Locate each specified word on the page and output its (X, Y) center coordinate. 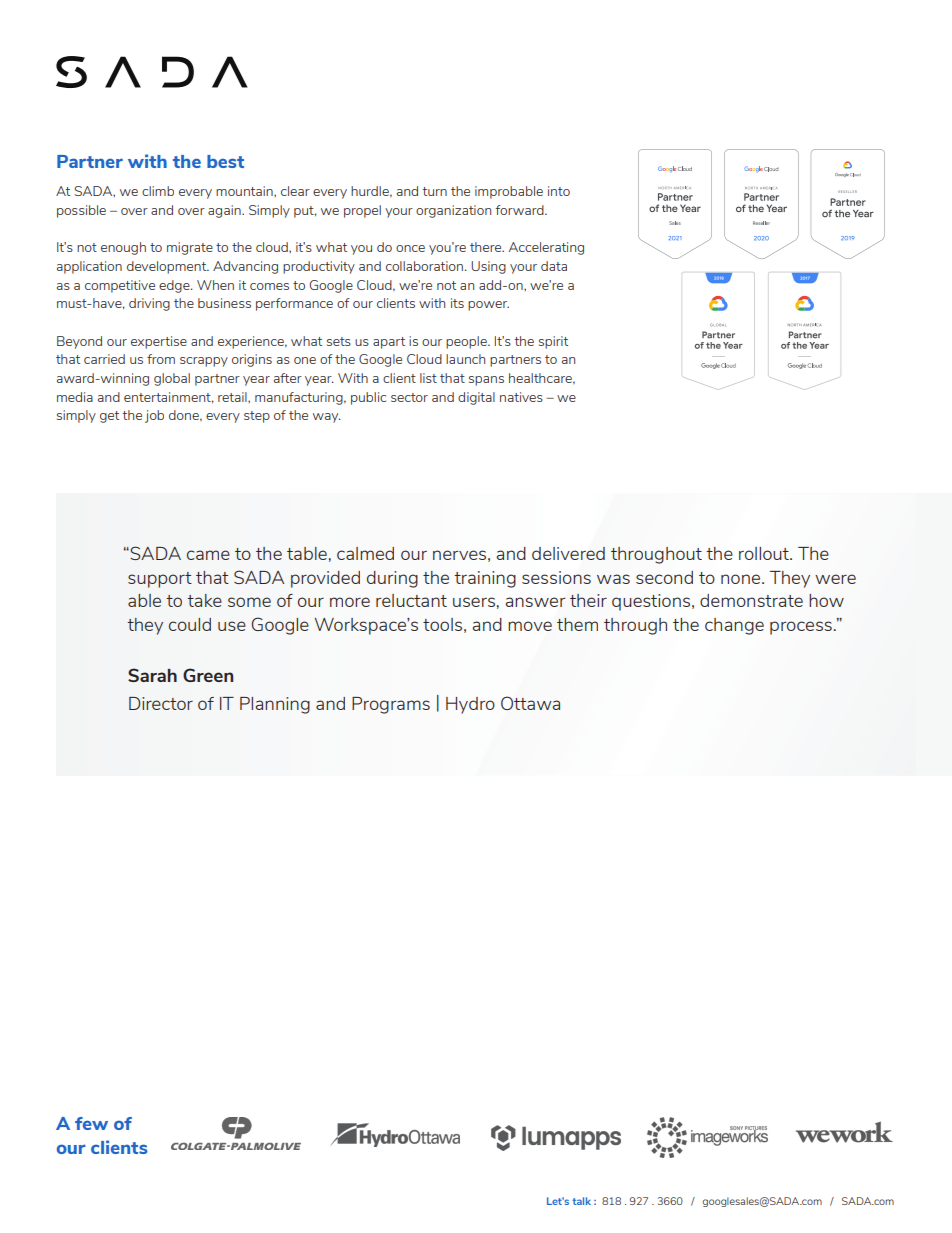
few (91, 1123)
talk (581, 1201)
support (160, 580)
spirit (553, 342)
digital (476, 398)
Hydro (470, 705)
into (559, 191)
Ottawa (530, 703)
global (172, 379)
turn (434, 191)
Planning (275, 705)
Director (161, 703)
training (485, 579)
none (742, 579)
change (734, 626)
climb (158, 191)
